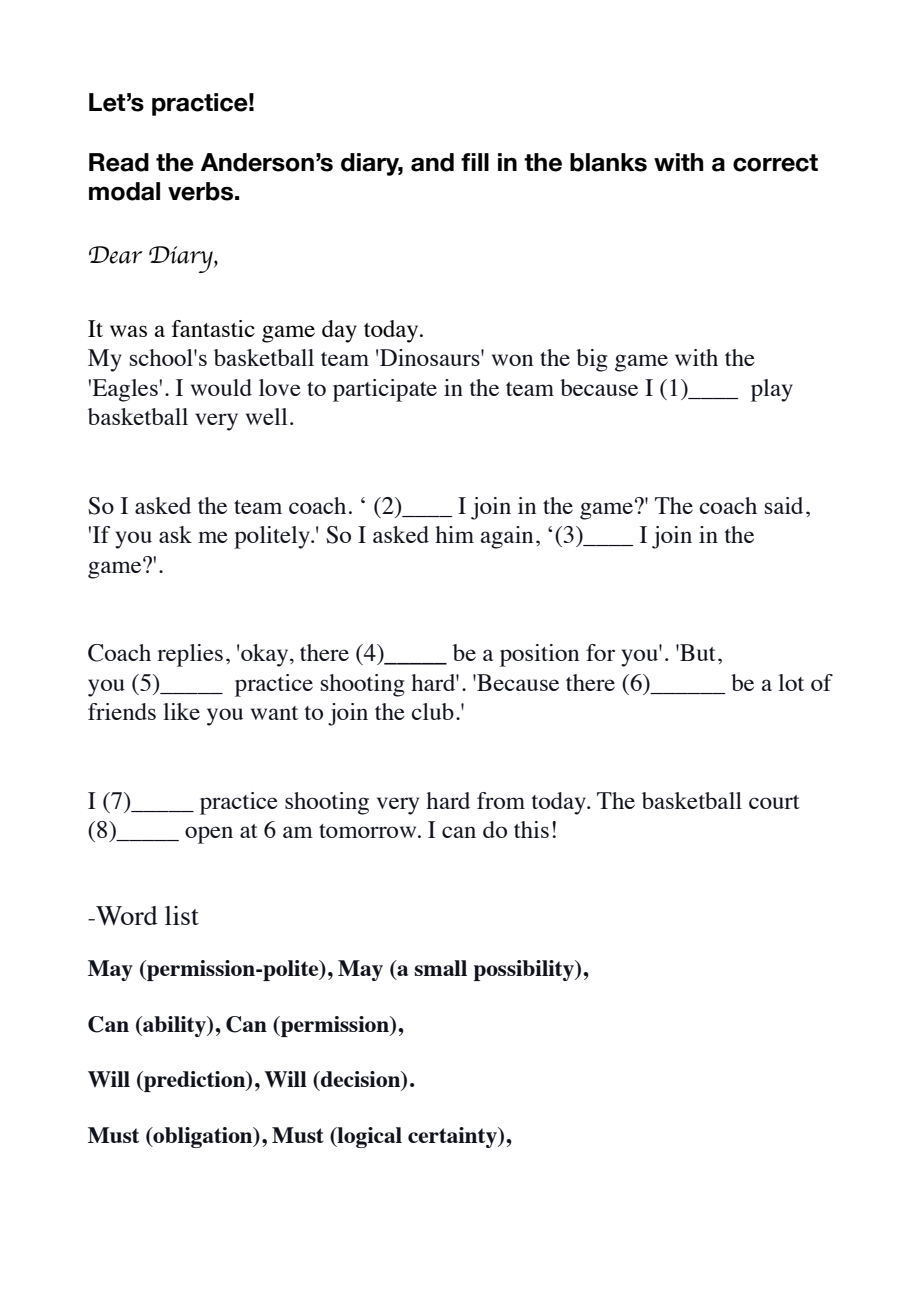 This document has width=924, height=1308. I want to click on from, so click(501, 800).
